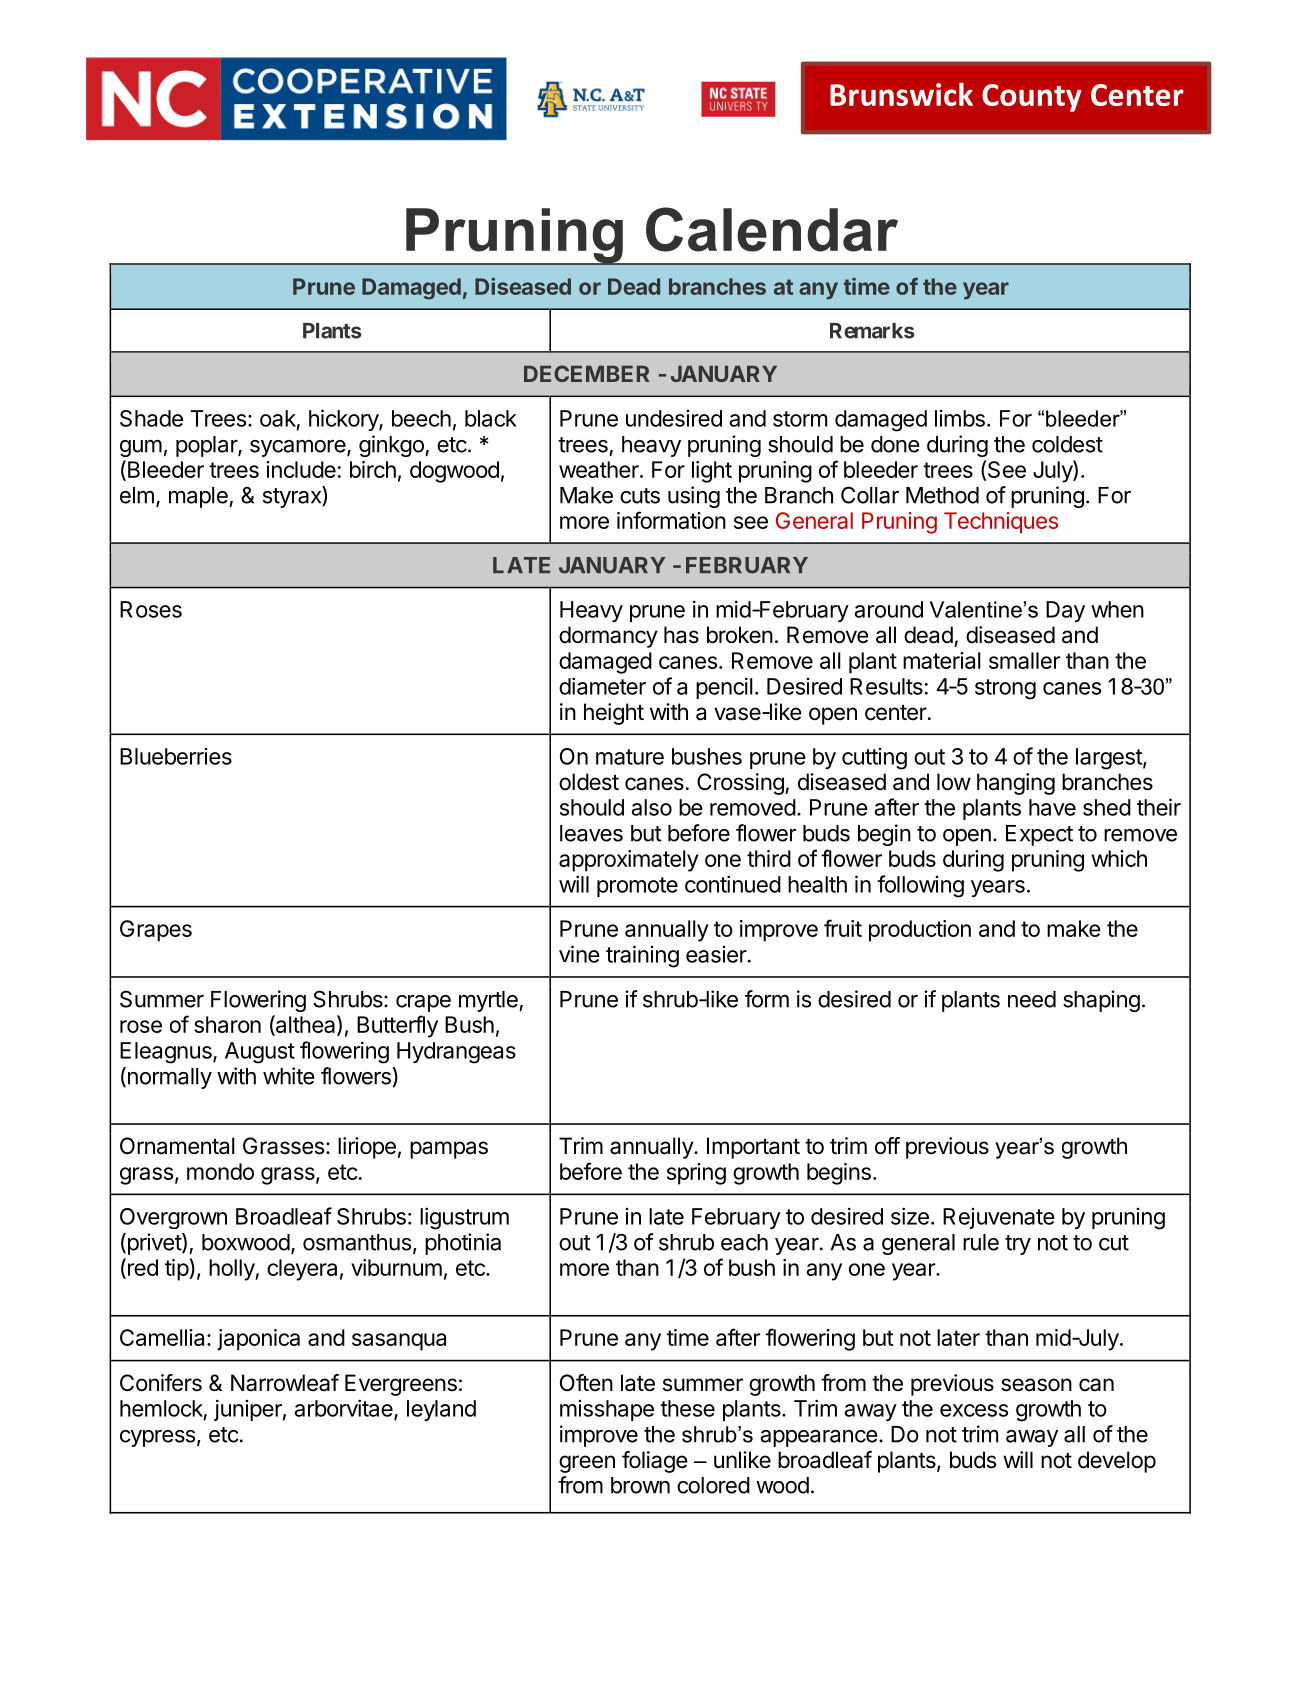 Image resolution: width=1300 pixels, height=1682 pixels. What do you see at coordinates (655, 1462) in the screenshot?
I see `foliage` at bounding box center [655, 1462].
